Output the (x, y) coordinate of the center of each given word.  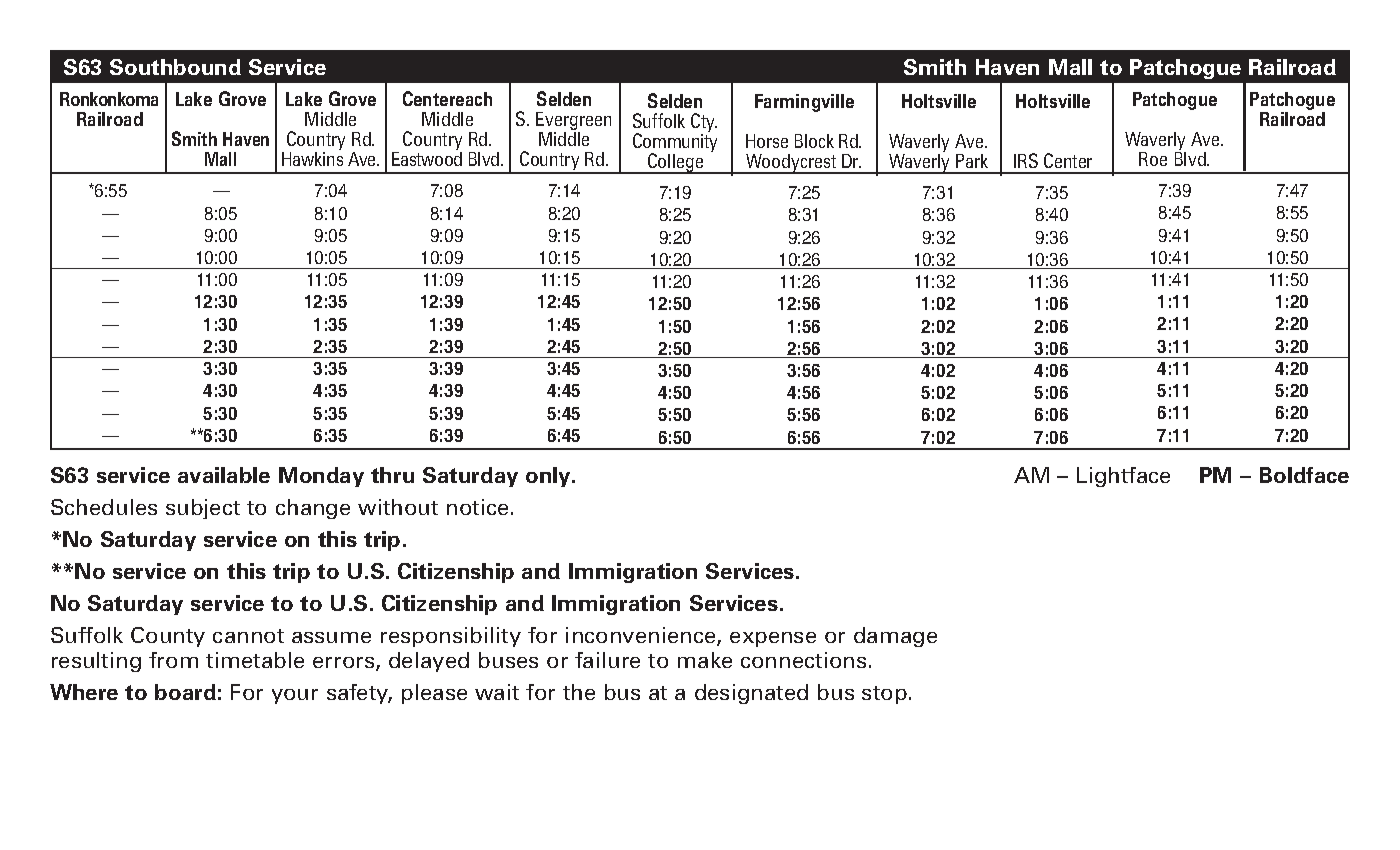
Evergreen (573, 122)
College (676, 163)
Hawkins (312, 159)
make (705, 660)
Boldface (1304, 475)
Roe (1153, 159)
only (550, 477)
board (185, 692)
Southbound (175, 67)
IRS (1026, 160)
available (224, 475)
